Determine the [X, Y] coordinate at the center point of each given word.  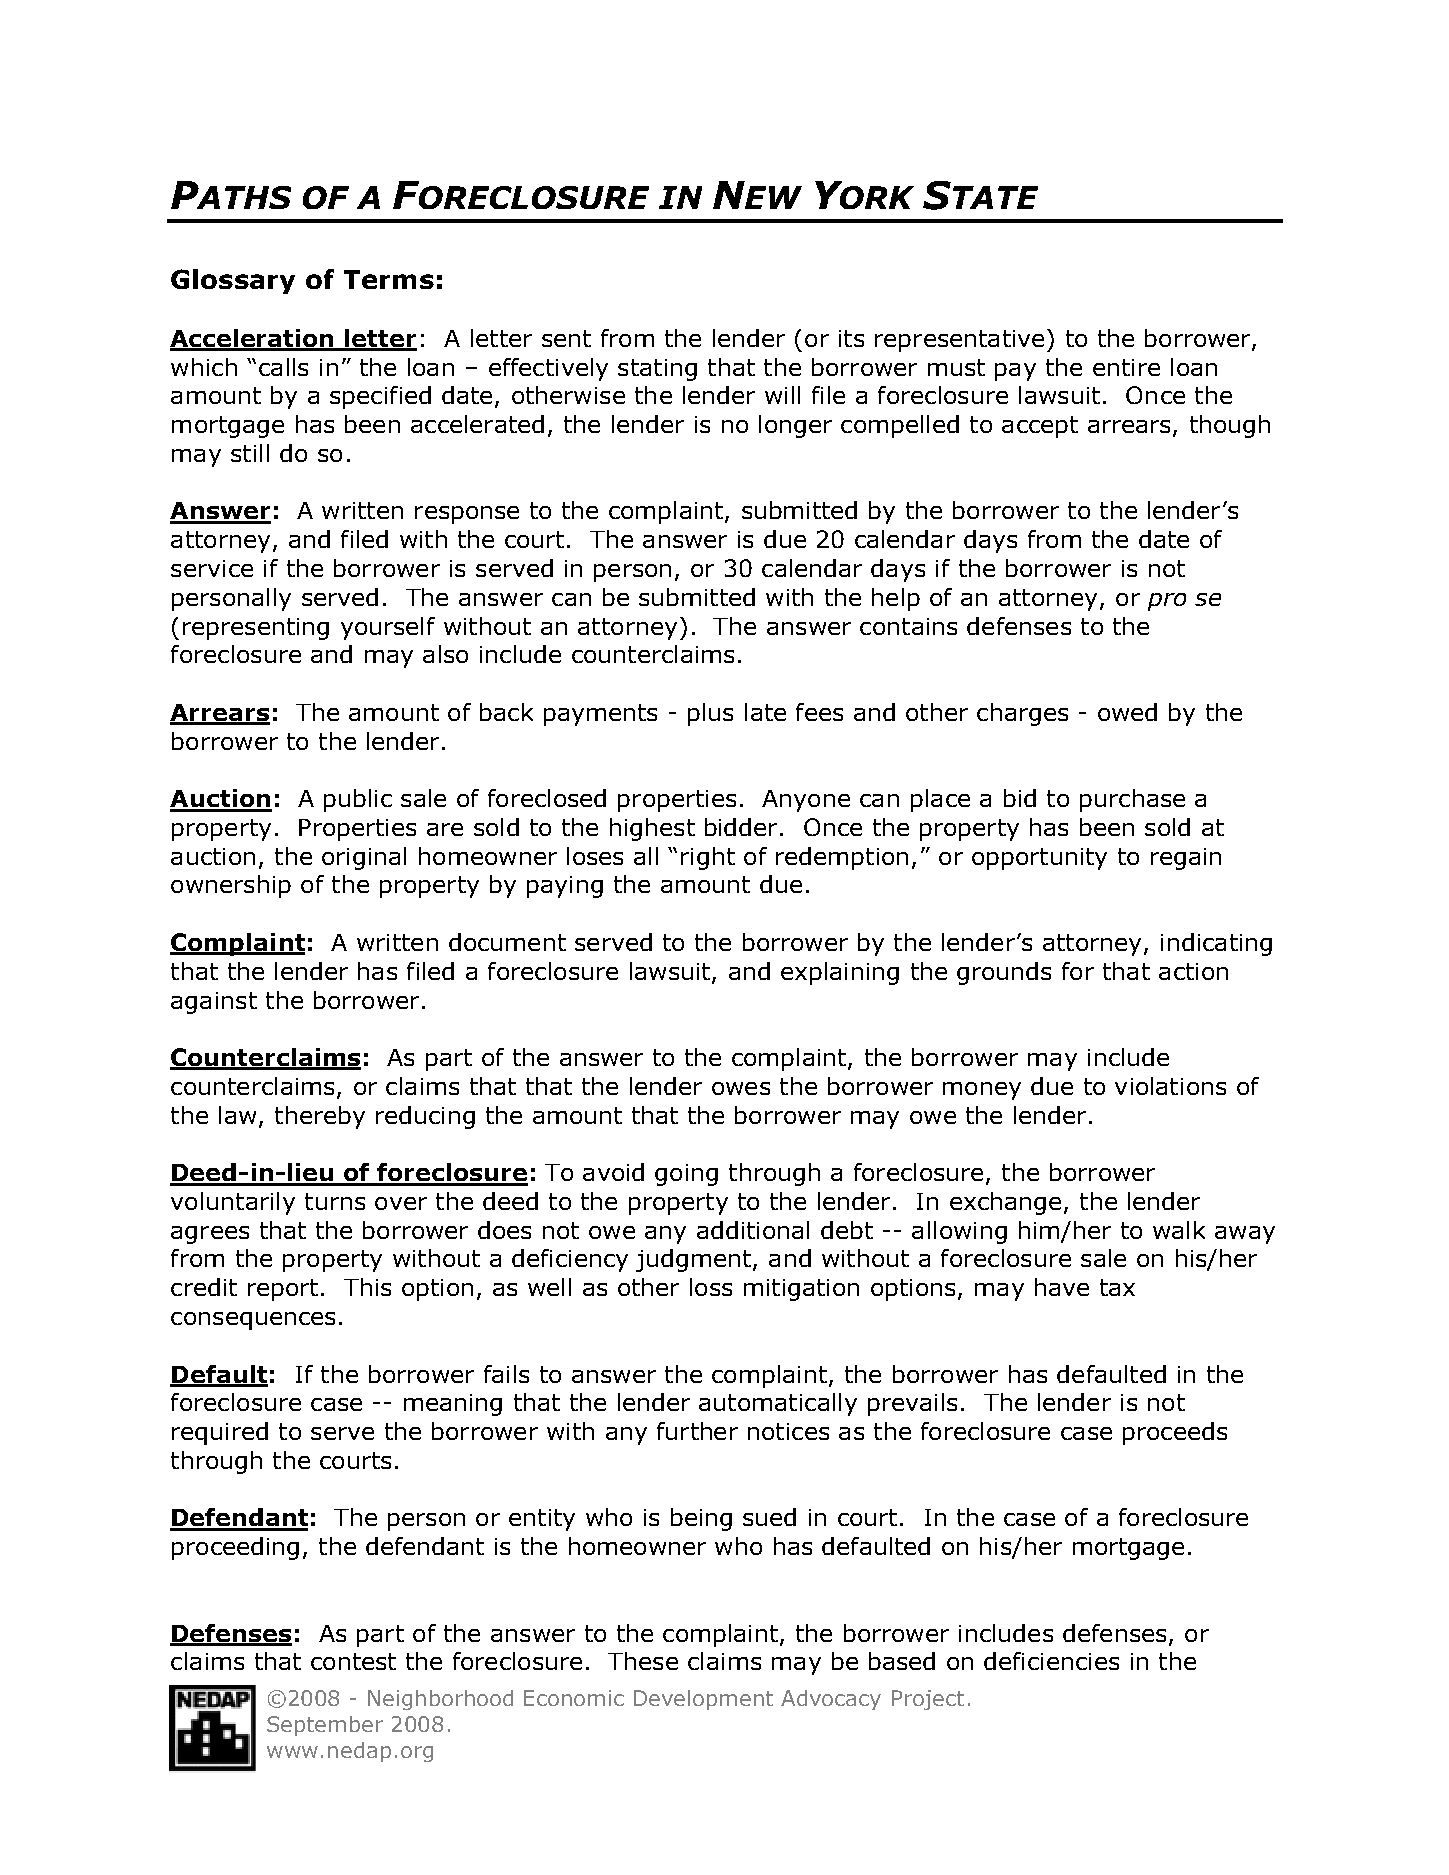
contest [353, 1661]
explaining [840, 973]
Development [703, 1700]
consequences [253, 1321]
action [1193, 971]
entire [1126, 367]
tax [1117, 1287]
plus [710, 714]
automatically [778, 1404]
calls [283, 367]
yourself [388, 628]
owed [1127, 712]
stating [657, 370]
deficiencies [1051, 1661]
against [214, 1003]
